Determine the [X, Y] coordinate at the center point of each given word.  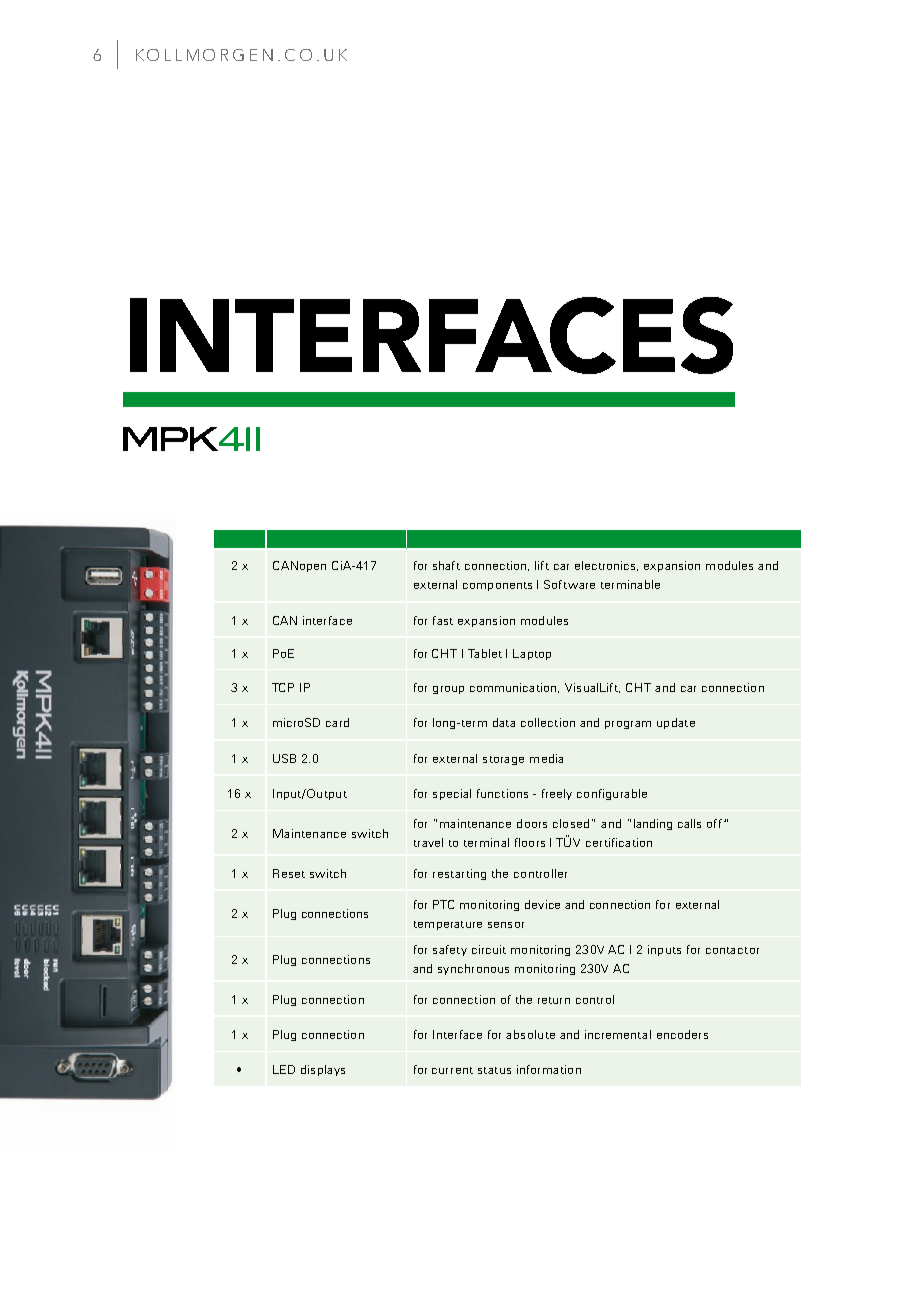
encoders [682, 1034]
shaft [446, 565]
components [497, 586]
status [494, 1070]
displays [323, 1070]
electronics [606, 566]
